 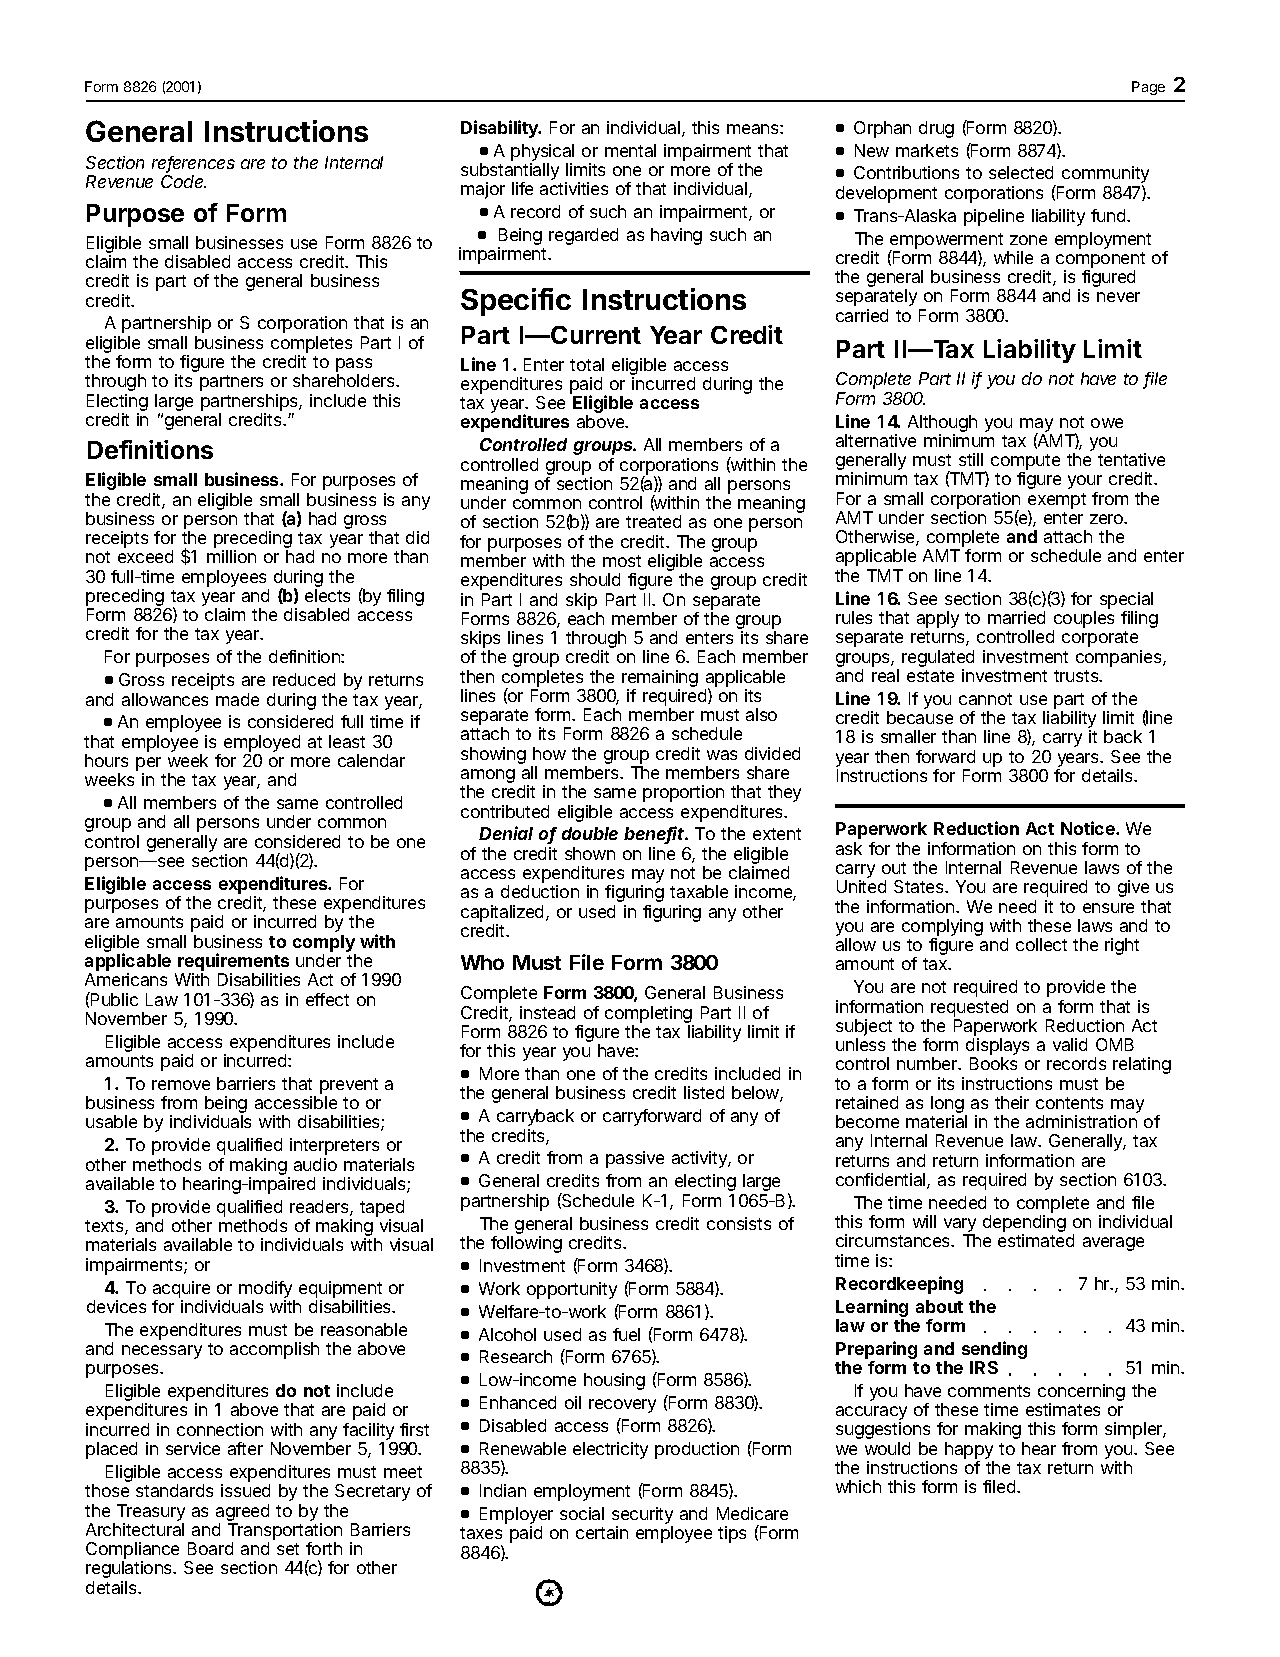 What do you see at coordinates (602, 1532) in the image?
I see `certain` at bounding box center [602, 1532].
